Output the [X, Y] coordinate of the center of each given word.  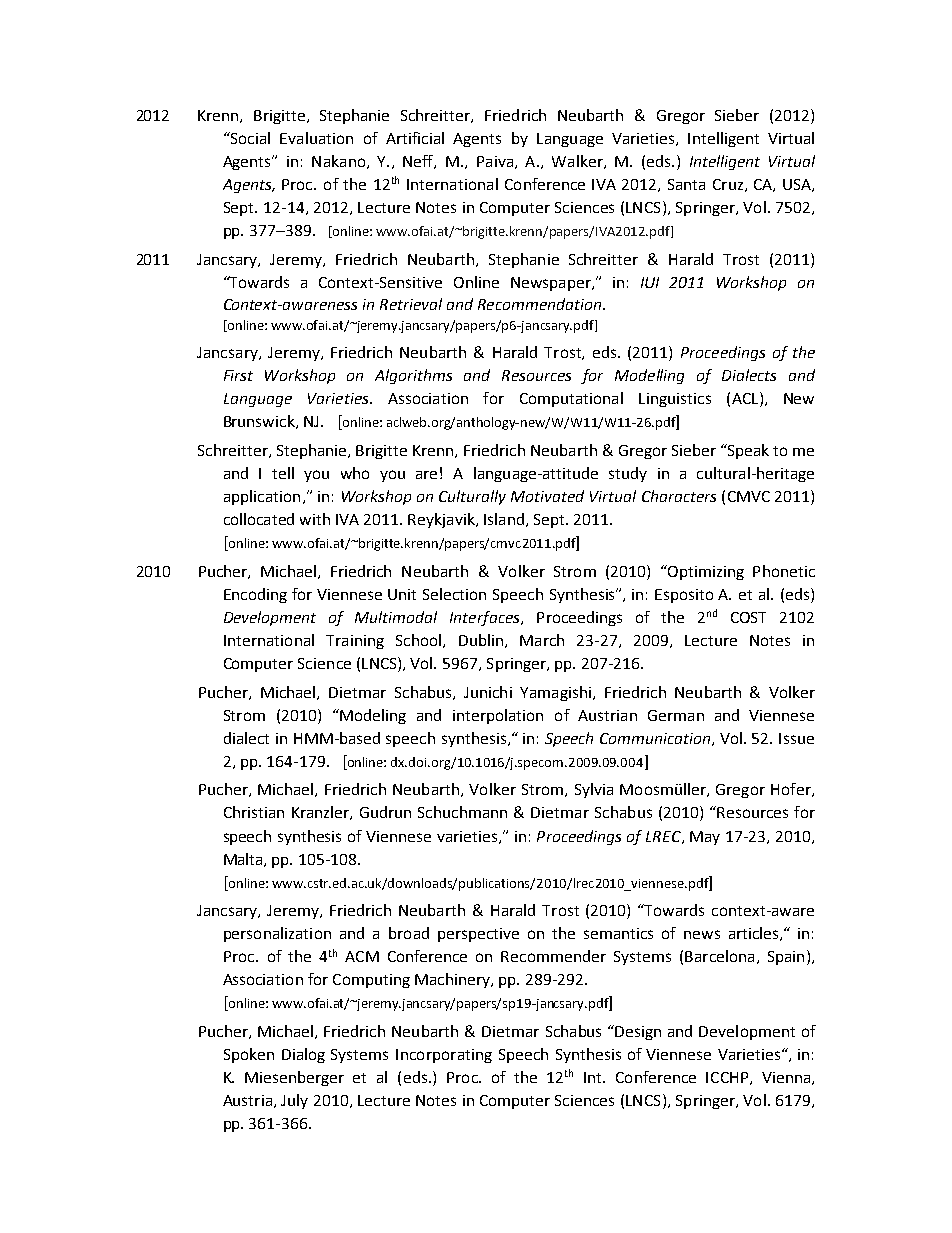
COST [748, 617]
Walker [578, 162]
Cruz [728, 184]
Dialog [303, 1055]
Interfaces [486, 618]
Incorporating [444, 1056]
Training [355, 642]
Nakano [340, 162]
